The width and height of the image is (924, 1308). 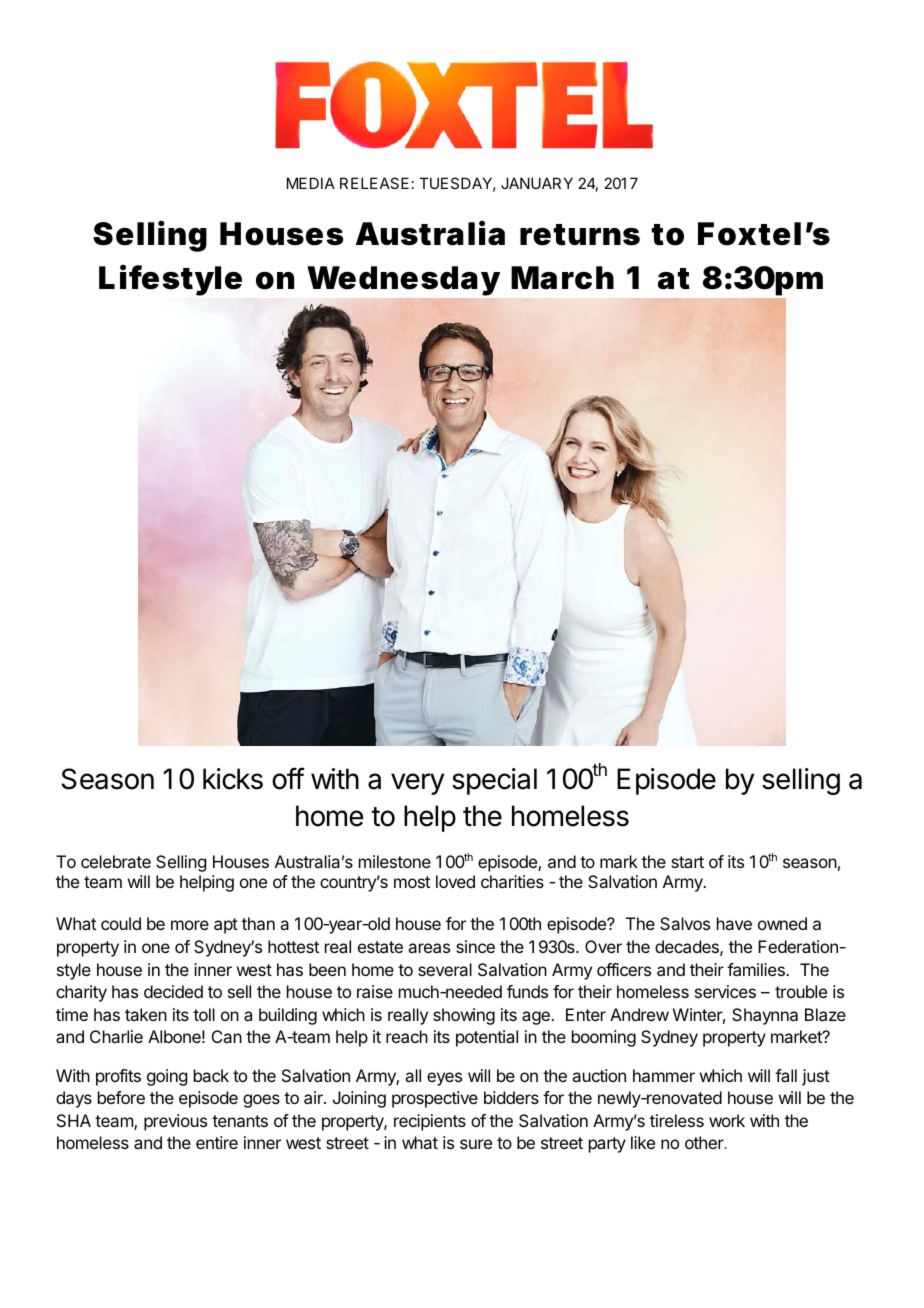 What do you see at coordinates (537, 183) in the image?
I see `JANUARY` at bounding box center [537, 183].
